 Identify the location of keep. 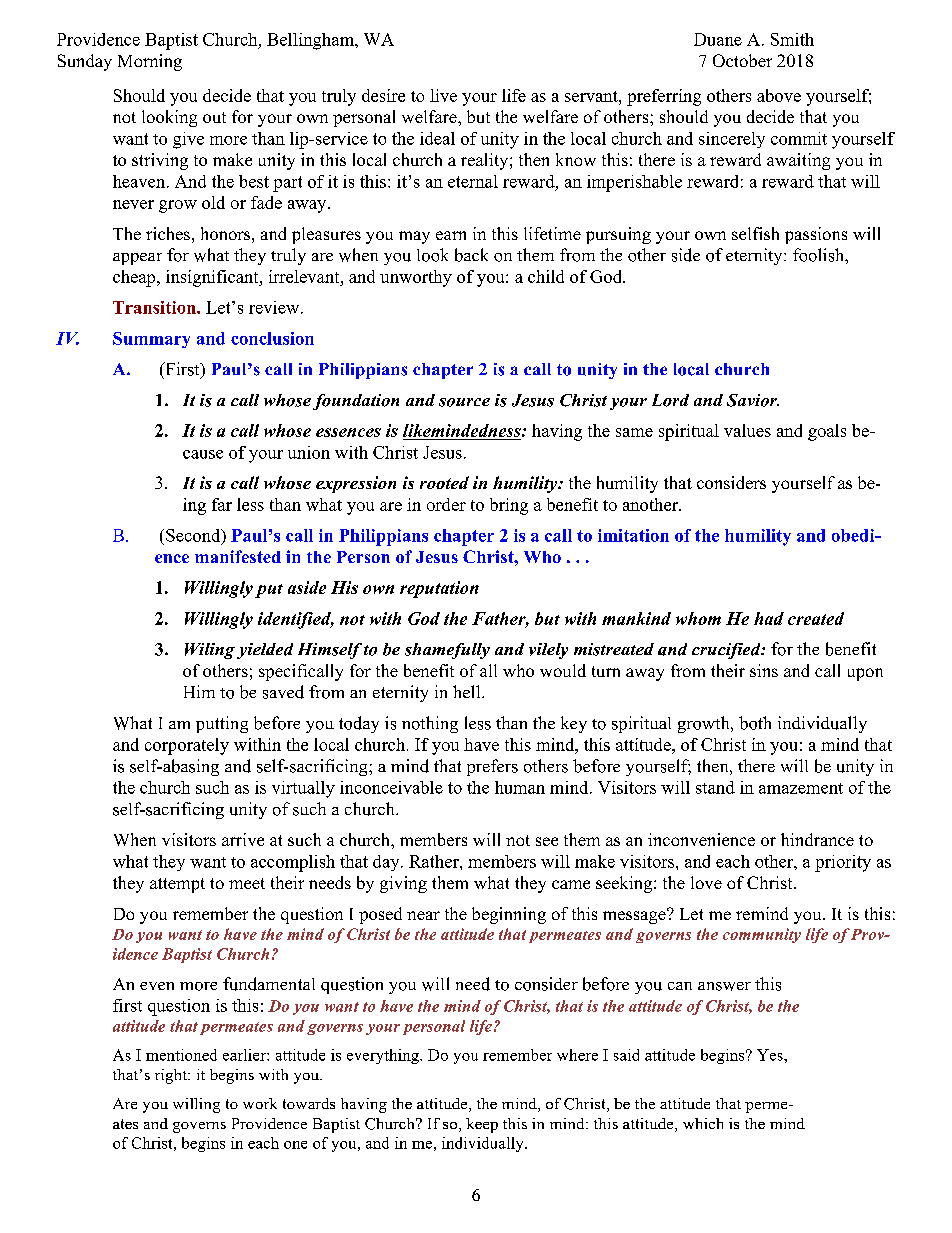
(482, 1125).
